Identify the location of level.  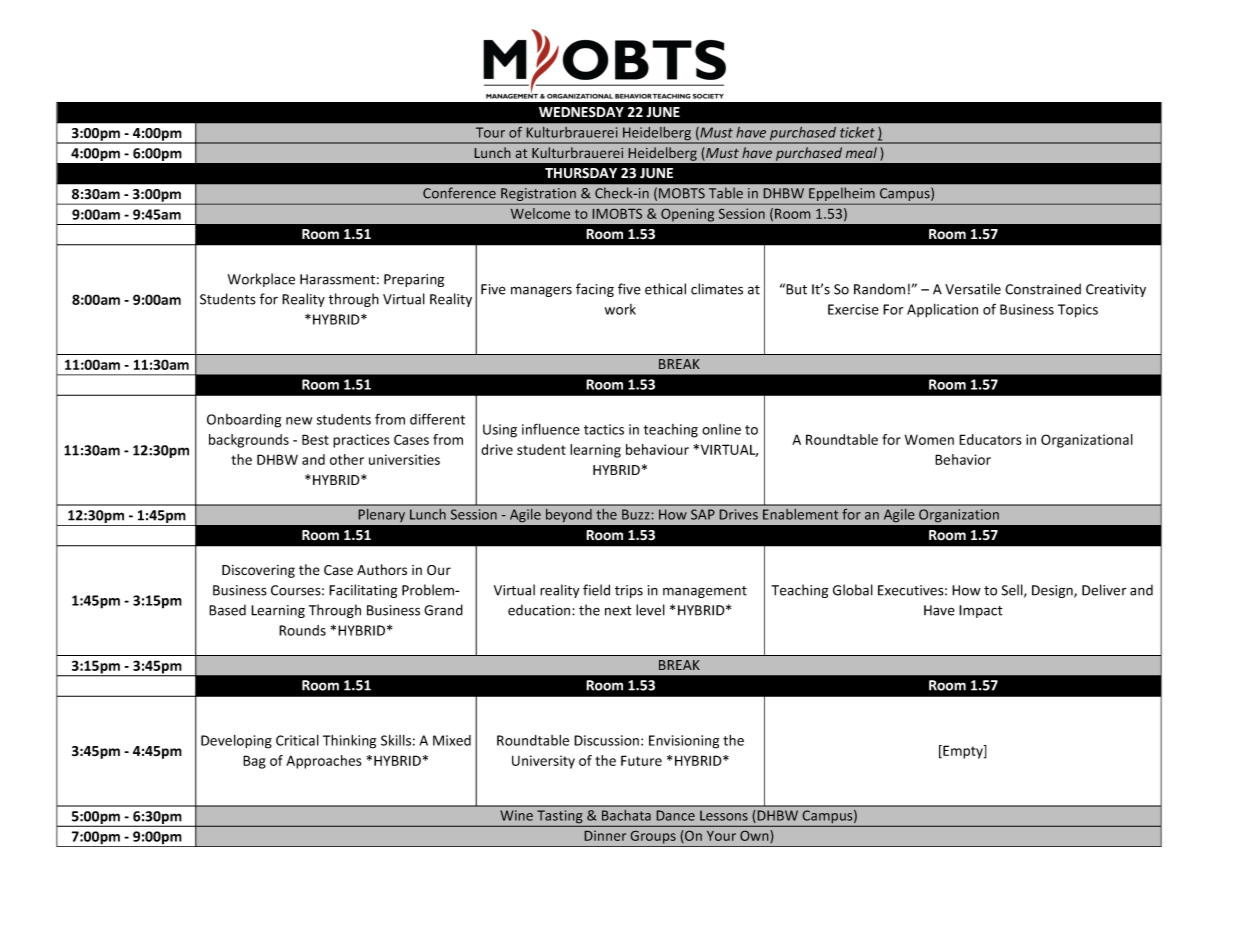
(650, 610).
